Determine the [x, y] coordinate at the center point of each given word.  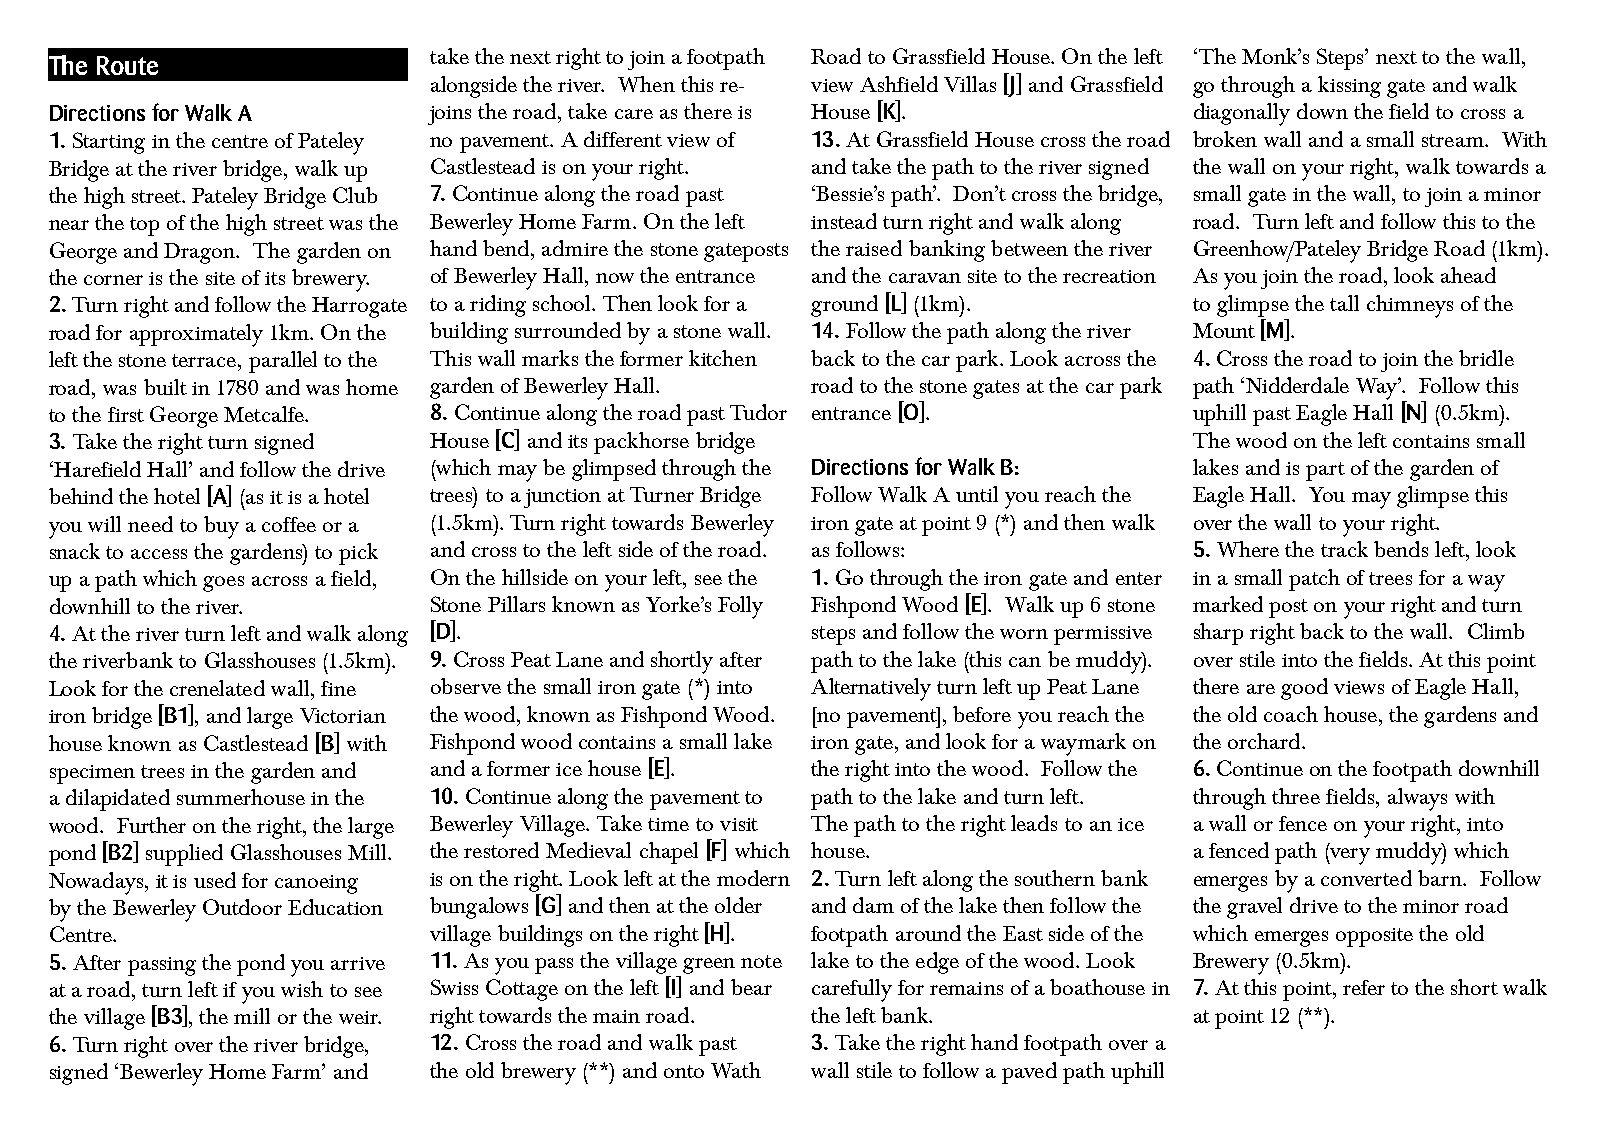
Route [127, 65]
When [646, 84]
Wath [736, 1070]
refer [1364, 987]
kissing [1349, 87]
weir [360, 1017]
